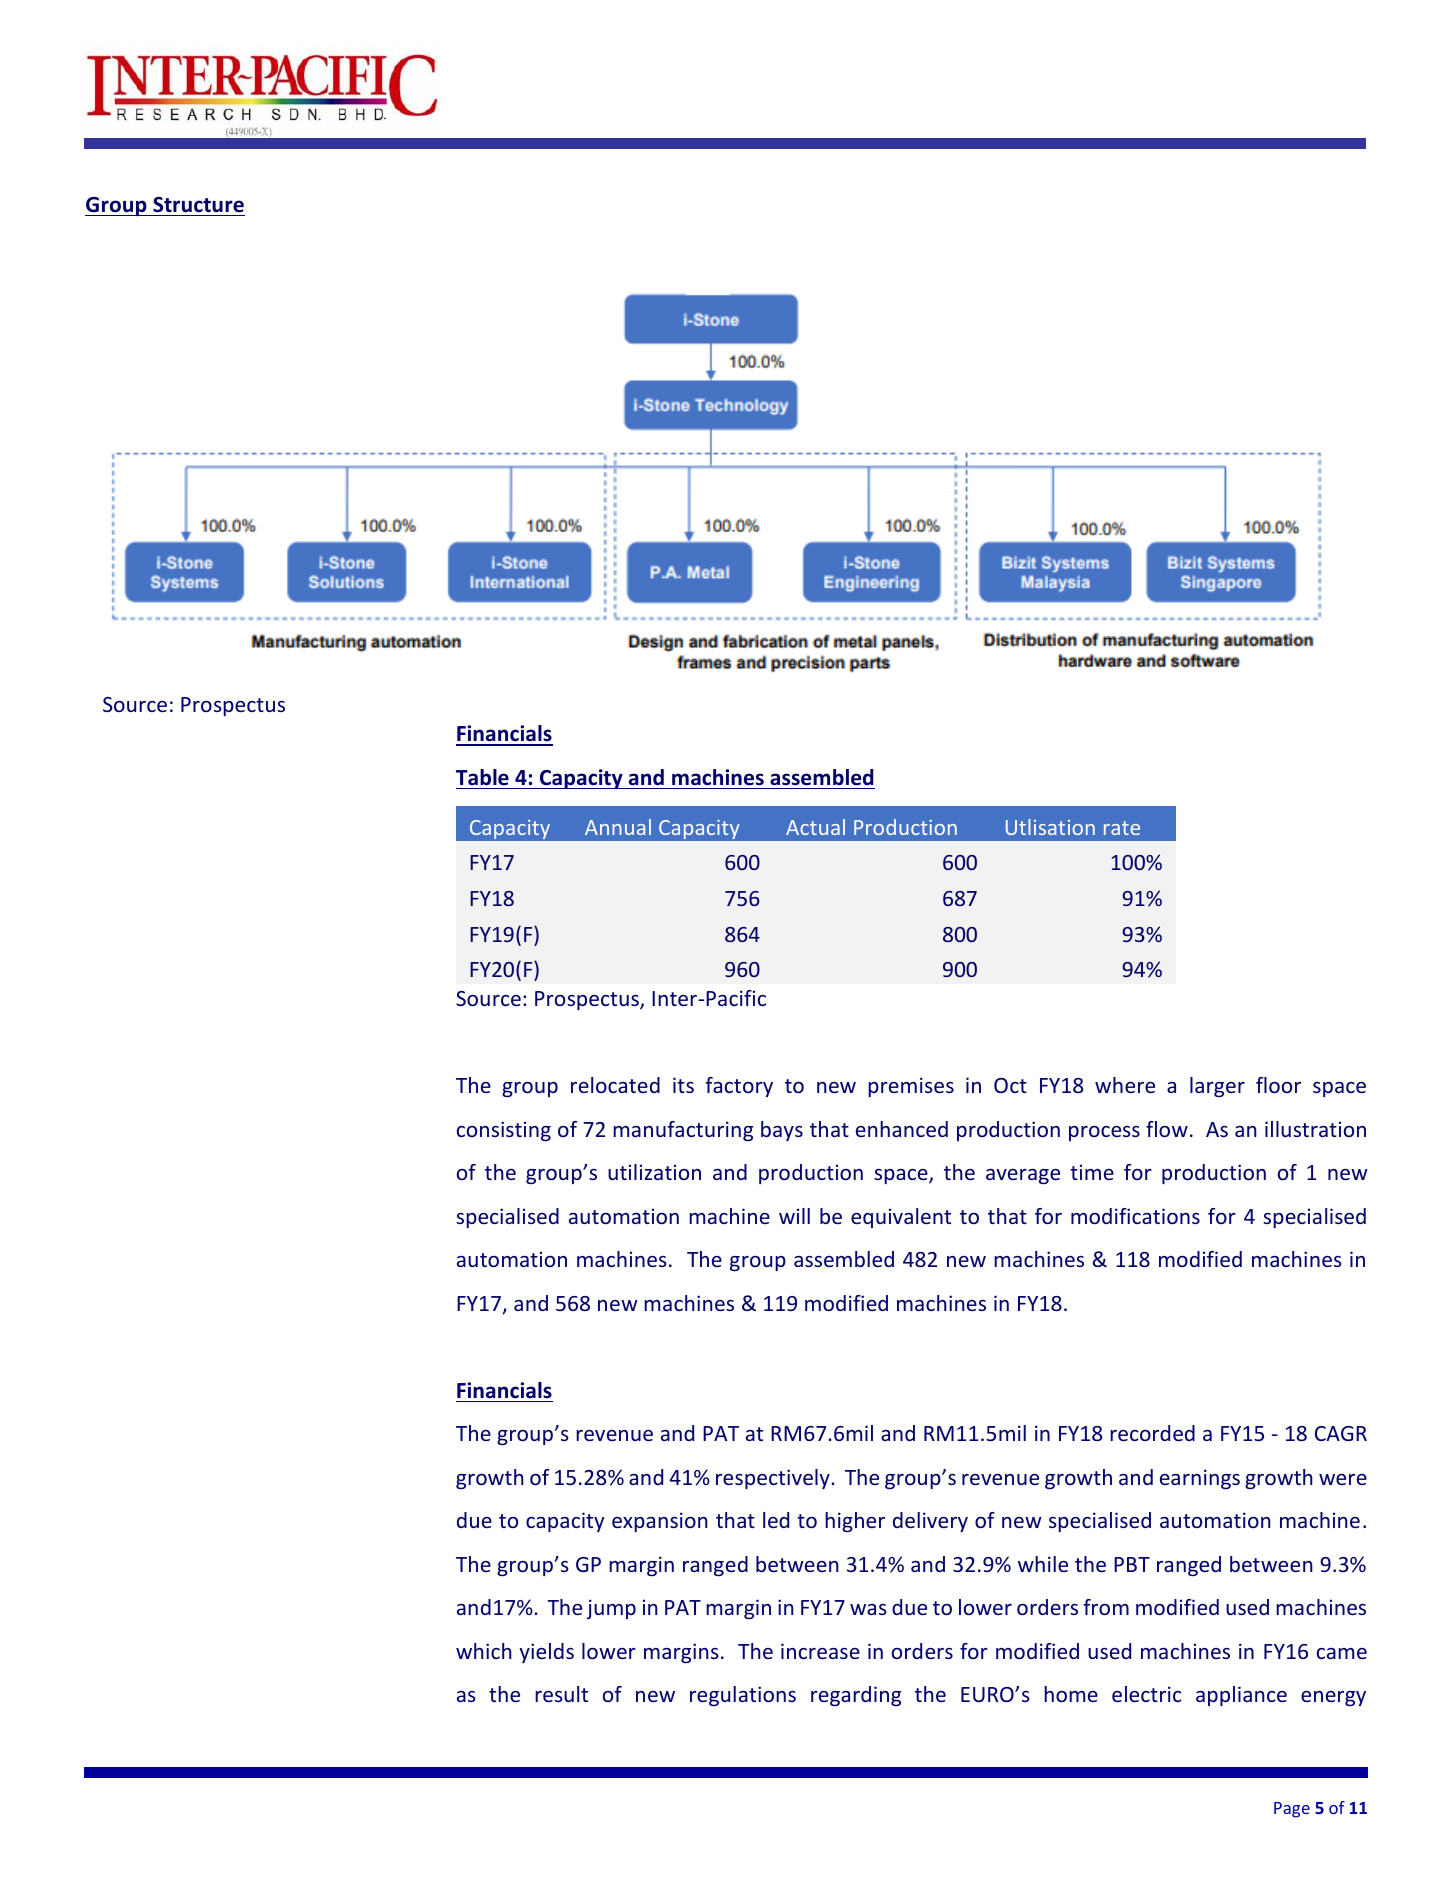 This screenshot has width=1453, height=1881. Describe the element at coordinates (618, 827) in the screenshot. I see `Annual` at that location.
